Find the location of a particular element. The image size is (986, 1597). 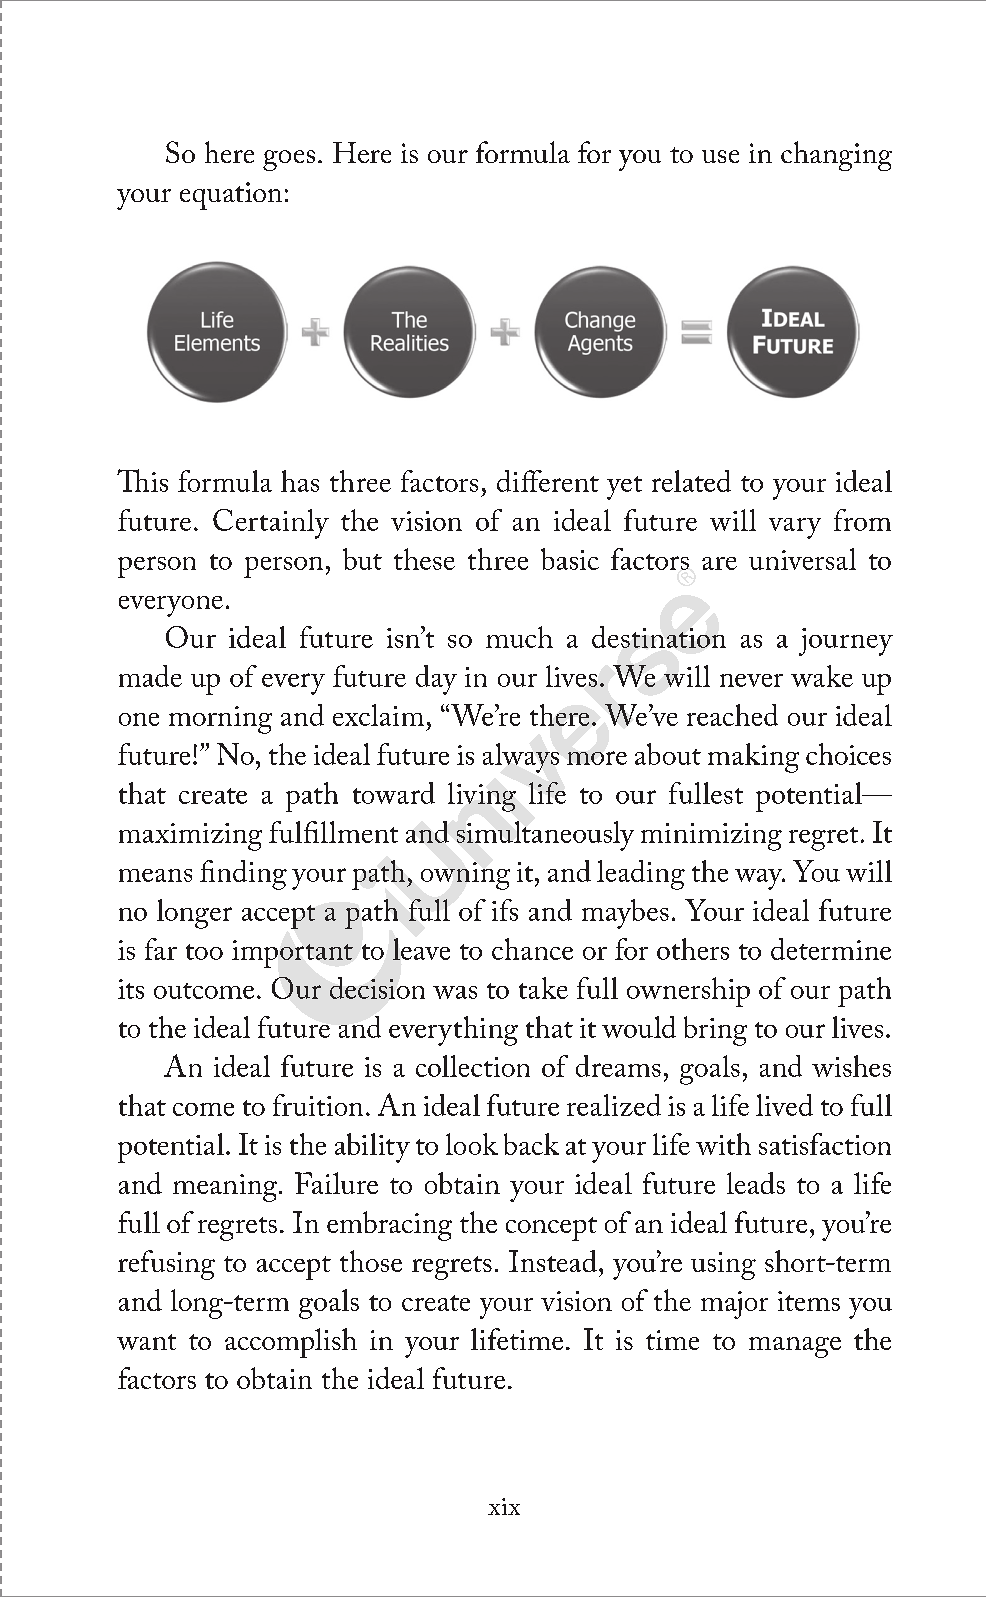

living is located at coordinates (482, 797).
